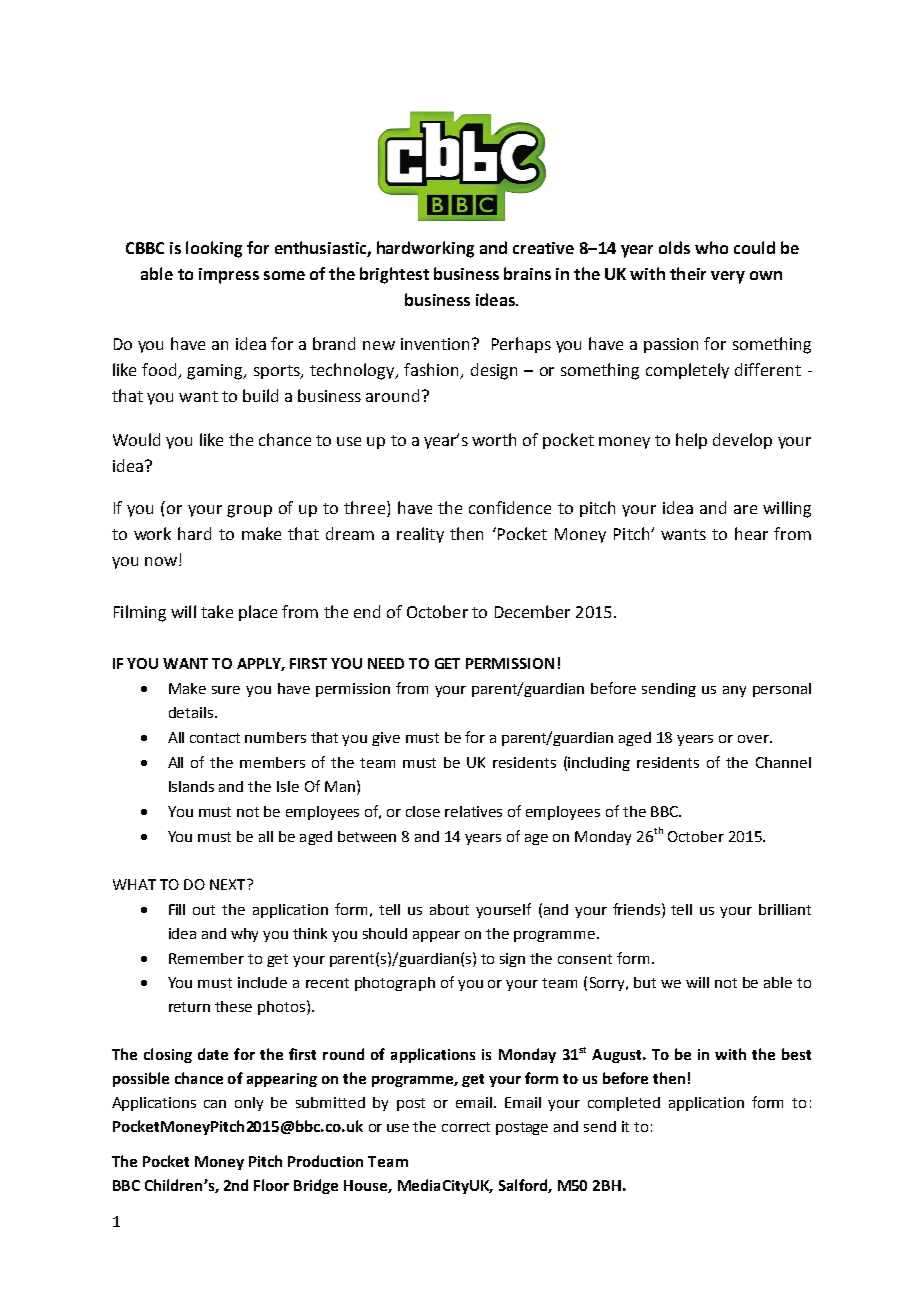 This screenshot has width=924, height=1308. What do you see at coordinates (229, 884) in the screenshot?
I see `NEXT` at bounding box center [229, 884].
